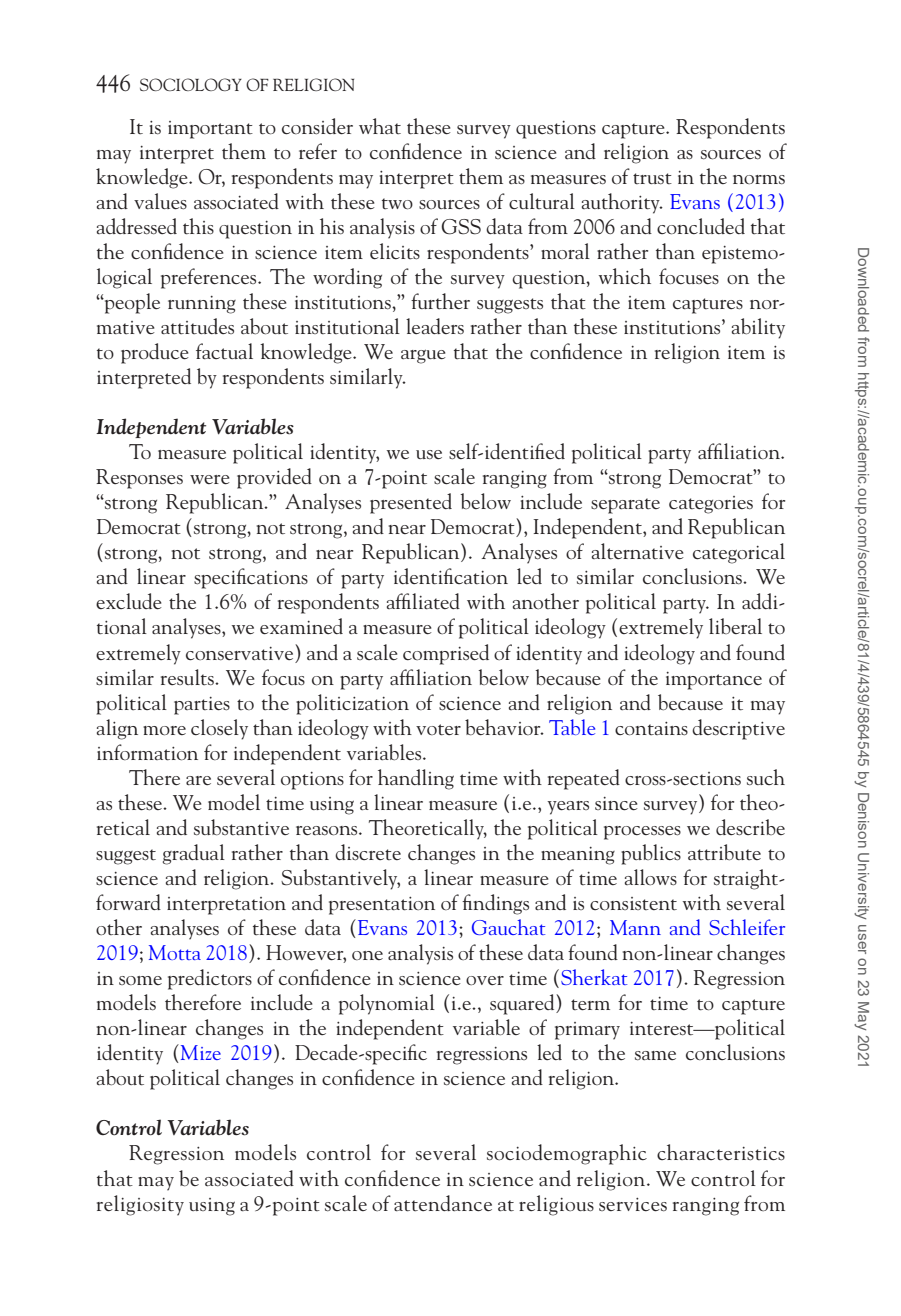  Describe the element at coordinates (411, 503) in the screenshot. I see `presented` at that location.
